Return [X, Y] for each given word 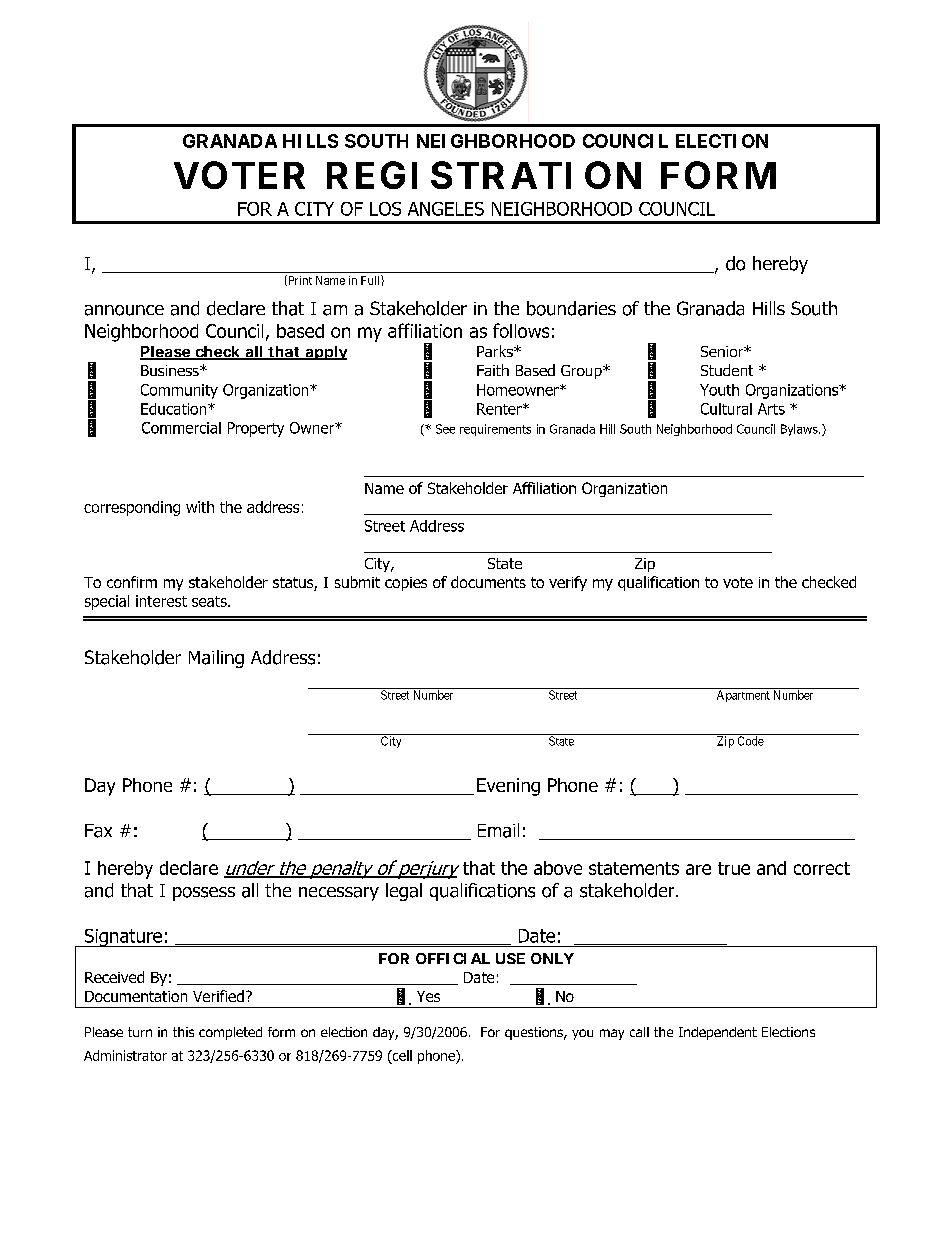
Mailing [216, 659]
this [183, 1032]
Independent [718, 1033]
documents [488, 582]
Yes [428, 996]
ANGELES [446, 209]
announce [124, 310]
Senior [723, 351]
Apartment [743, 696]
